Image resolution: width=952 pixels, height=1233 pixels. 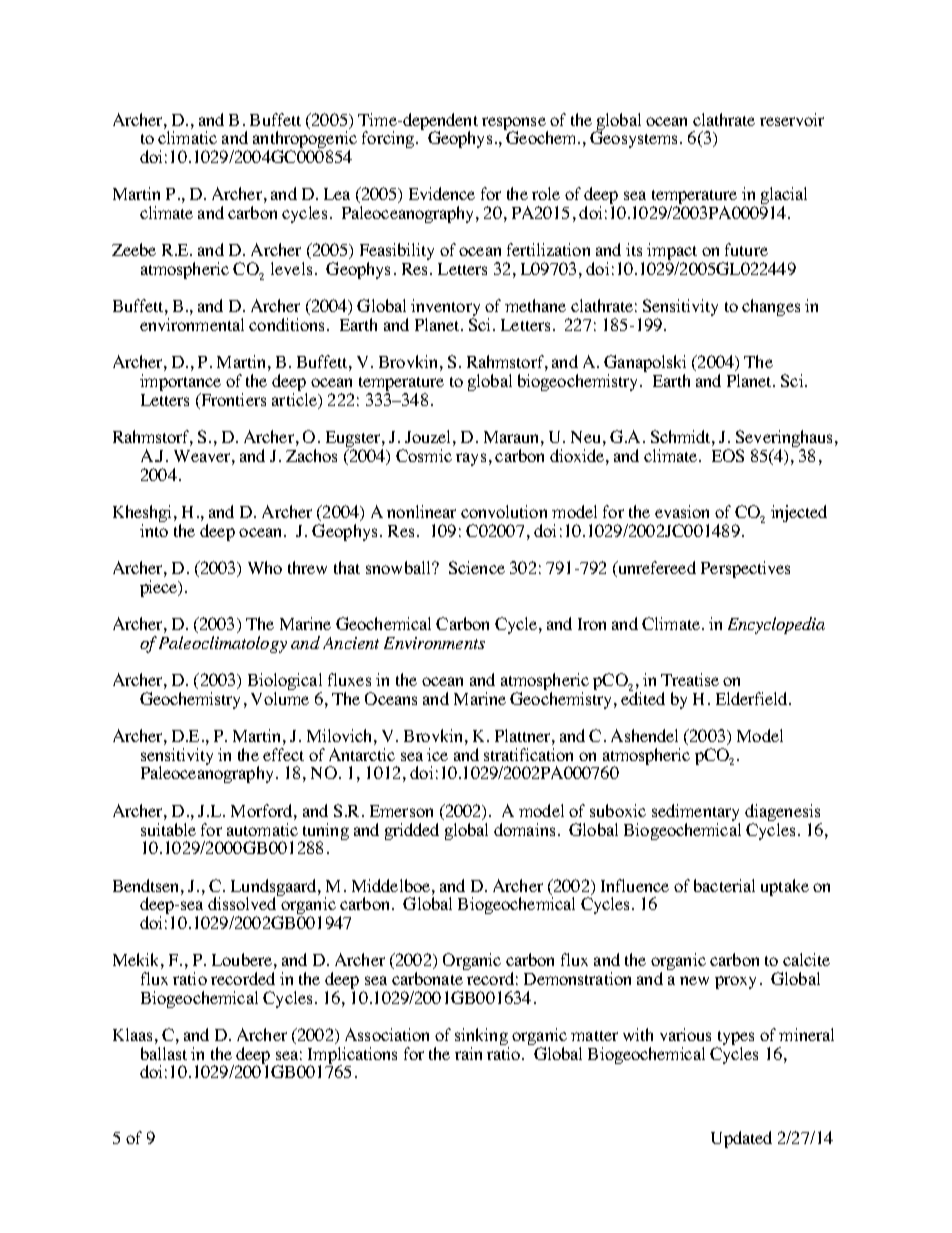 What do you see at coordinates (280, 698) in the document?
I see `Volume` at bounding box center [280, 698].
